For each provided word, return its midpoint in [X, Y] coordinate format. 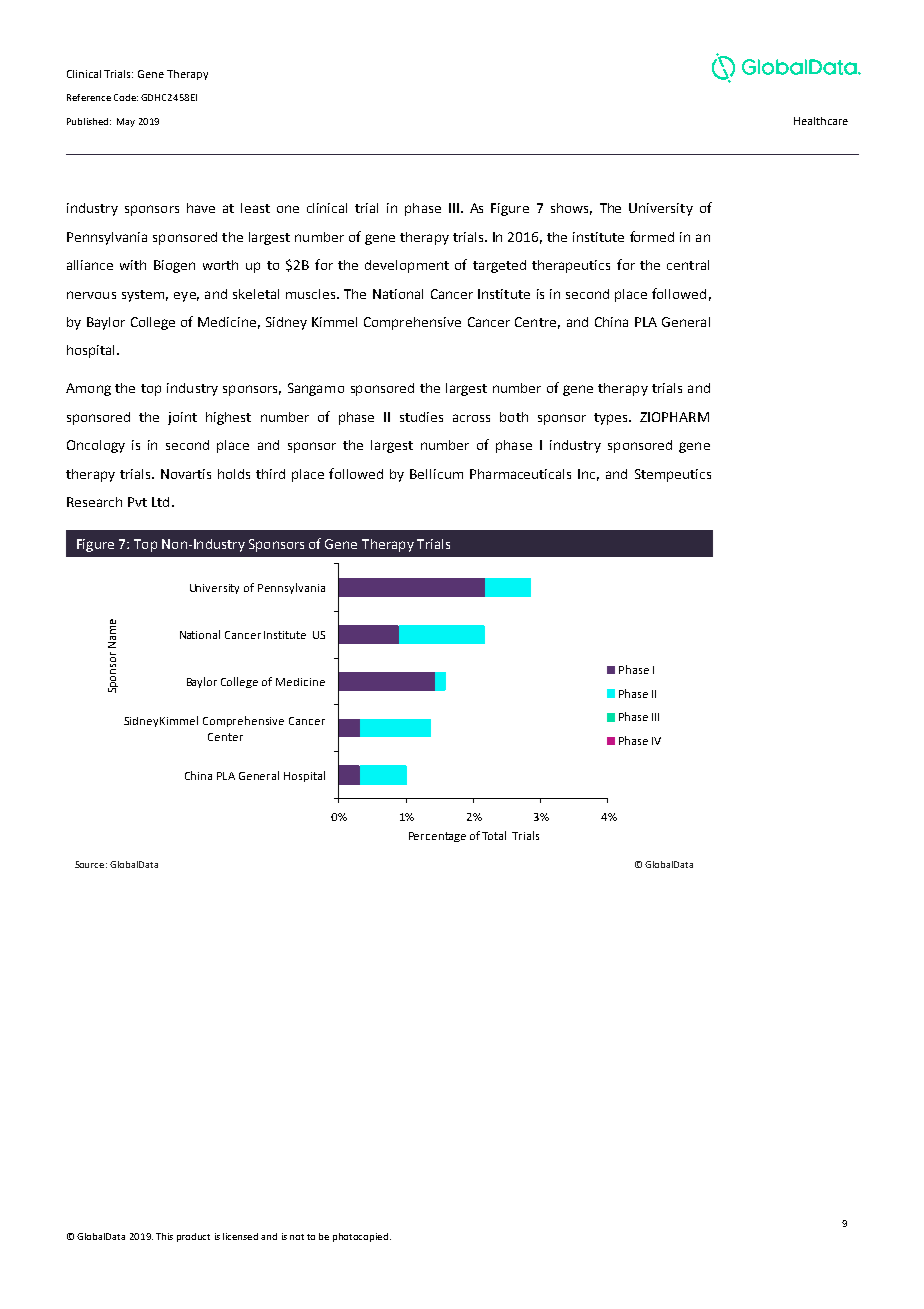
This [164, 1236]
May [126, 122]
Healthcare [821, 121]
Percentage [437, 837]
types [612, 419]
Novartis [186, 474]
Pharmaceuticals [520, 474]
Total [494, 835]
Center [225, 737]
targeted [499, 266]
